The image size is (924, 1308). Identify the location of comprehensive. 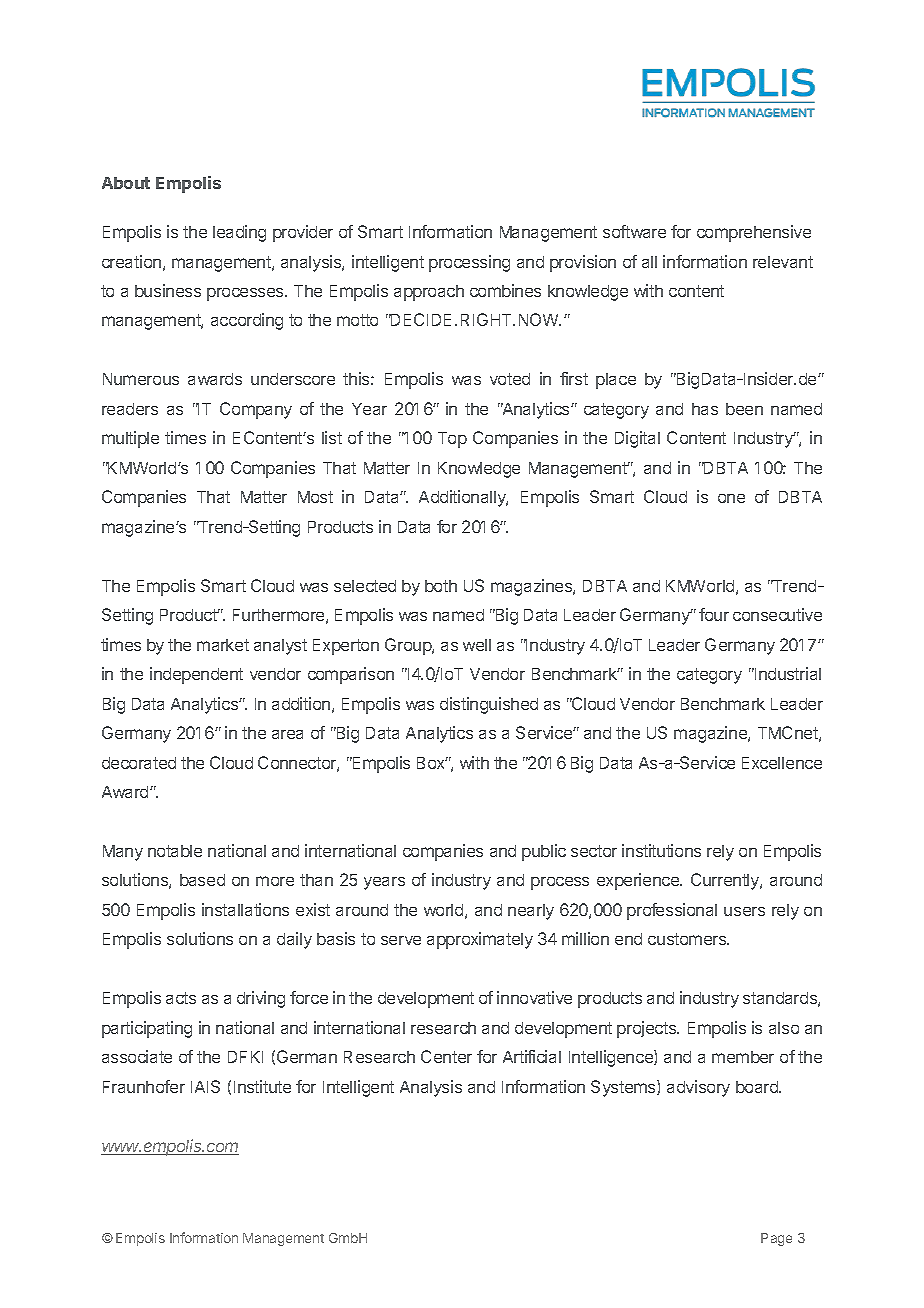
(754, 233).
